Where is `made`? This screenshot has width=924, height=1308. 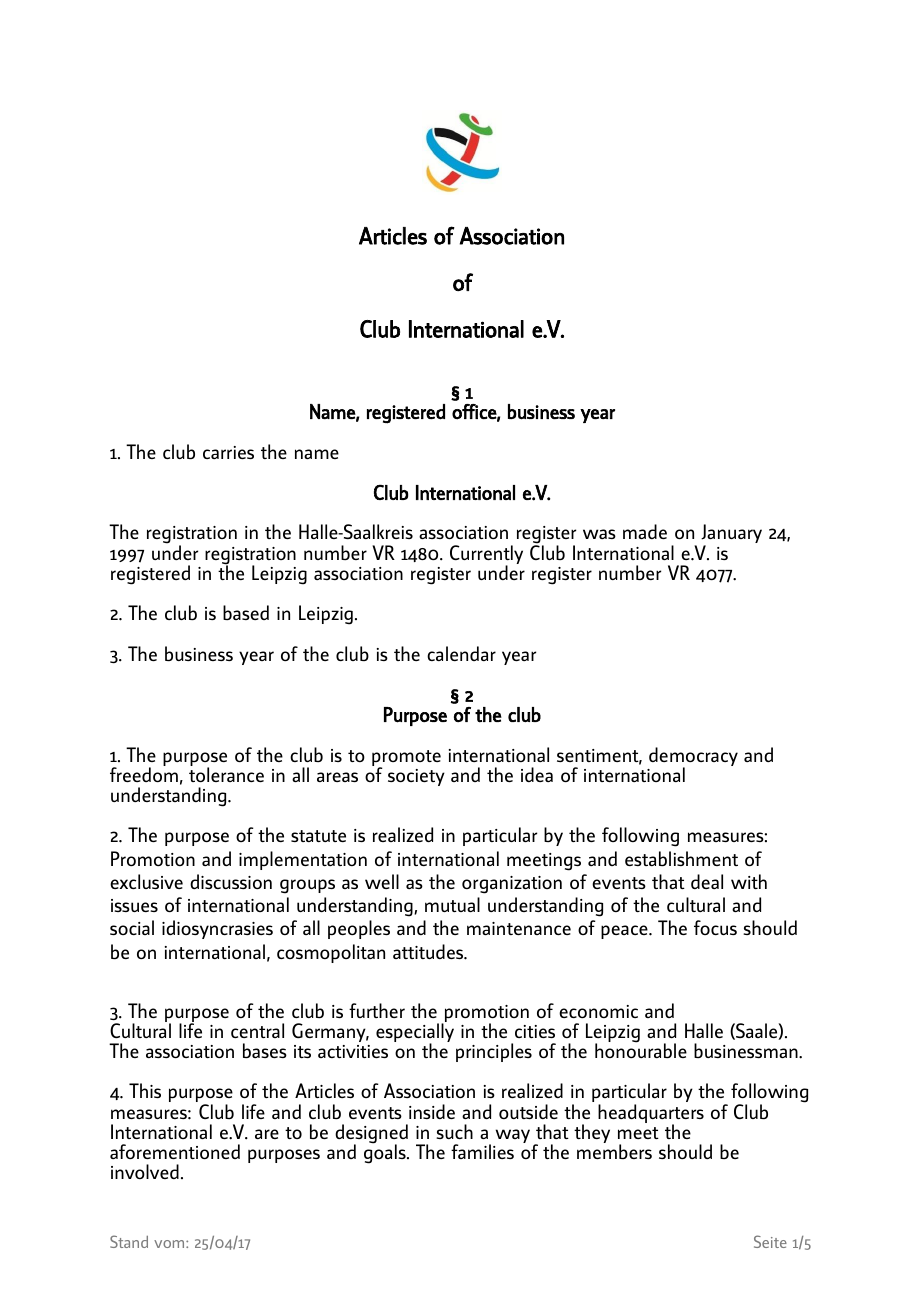
made is located at coordinates (645, 531).
